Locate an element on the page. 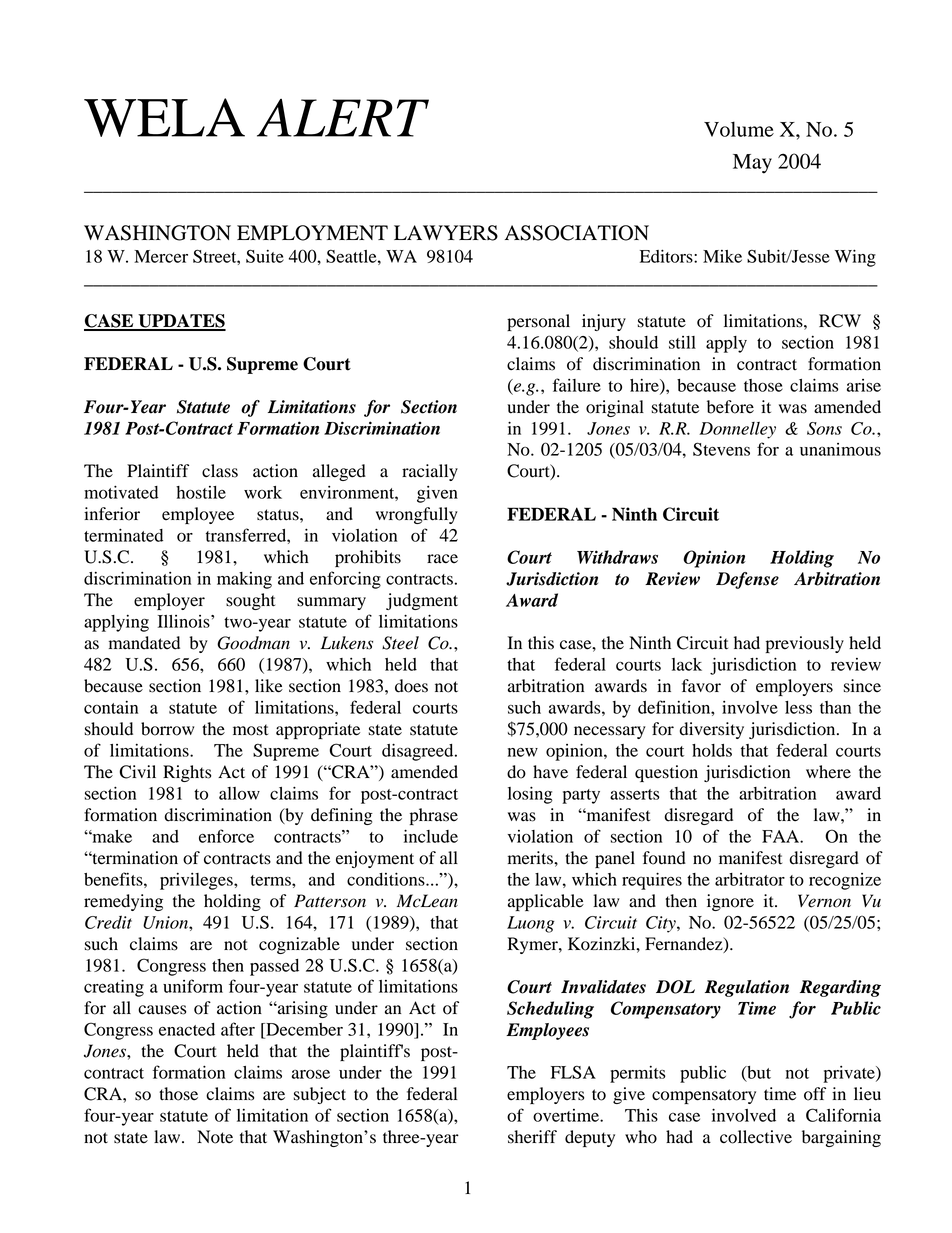  May is located at coordinates (752, 164).
